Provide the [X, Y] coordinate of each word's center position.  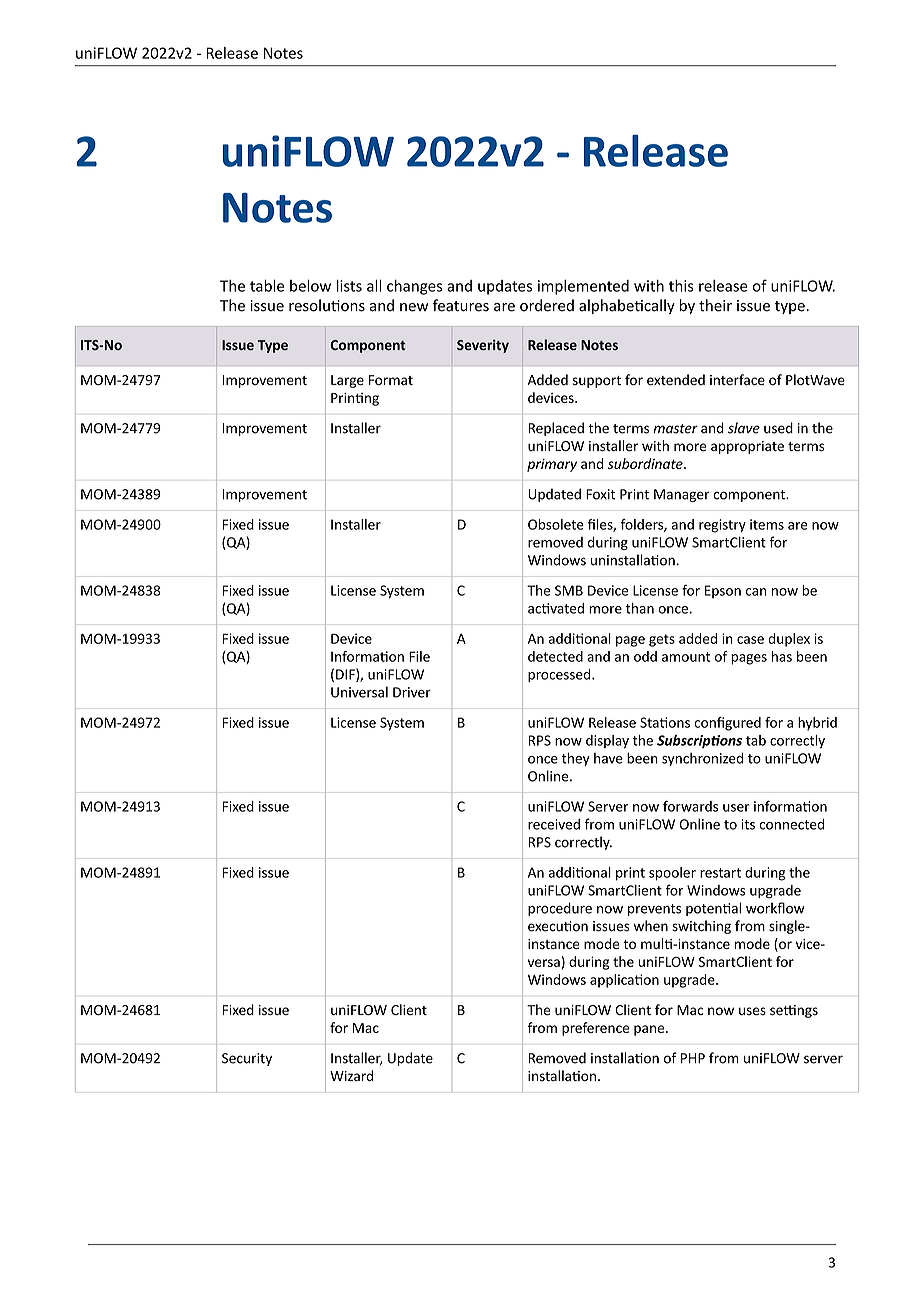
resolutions [327, 305]
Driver [412, 692]
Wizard [351, 1076]
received [554, 824]
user [736, 808]
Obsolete [556, 524]
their [715, 305]
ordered [547, 305]
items [767, 524]
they [576, 759]
